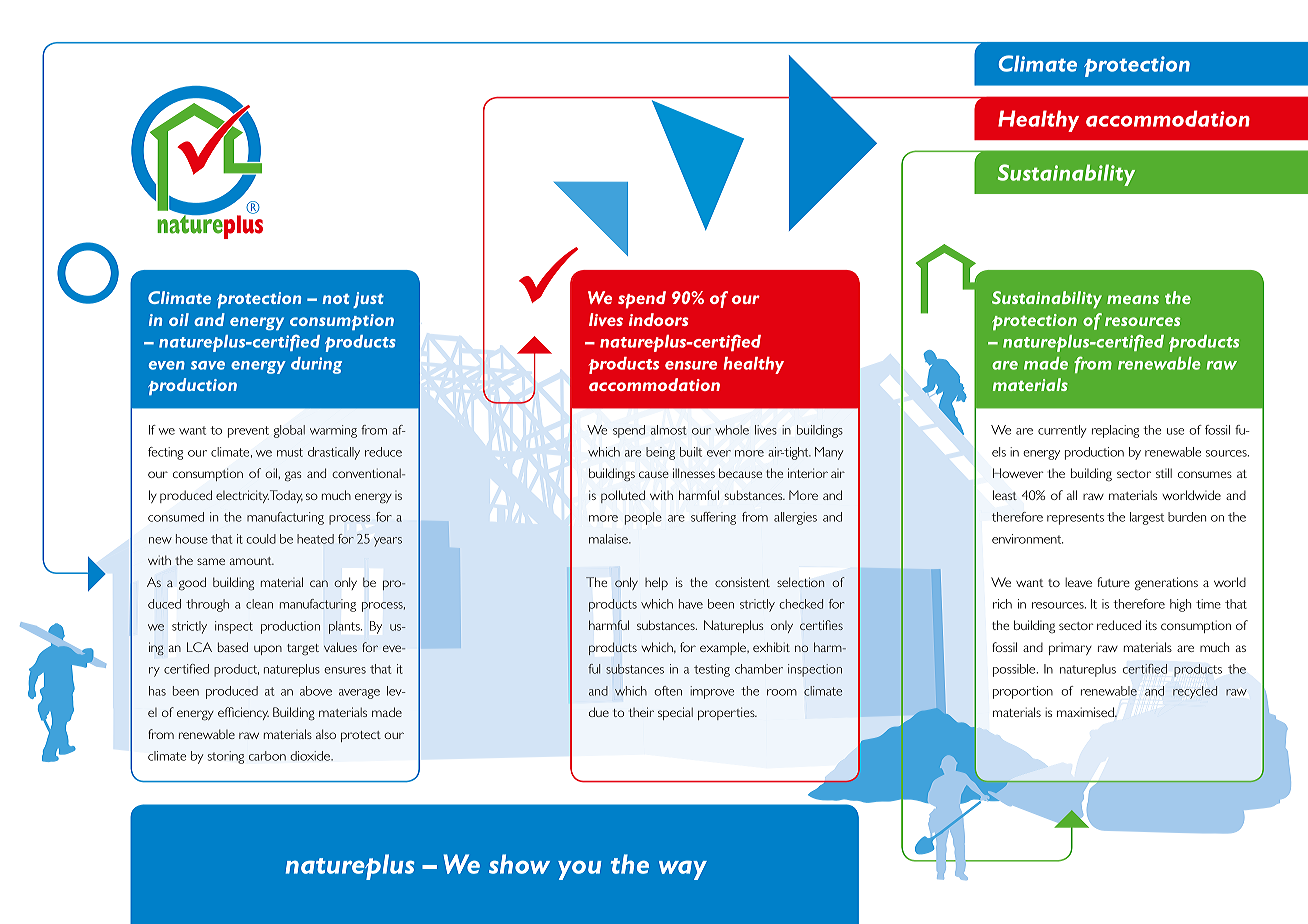 Image resolution: width=1308 pixels, height=924 pixels. What do you see at coordinates (519, 864) in the document?
I see `show` at bounding box center [519, 864].
